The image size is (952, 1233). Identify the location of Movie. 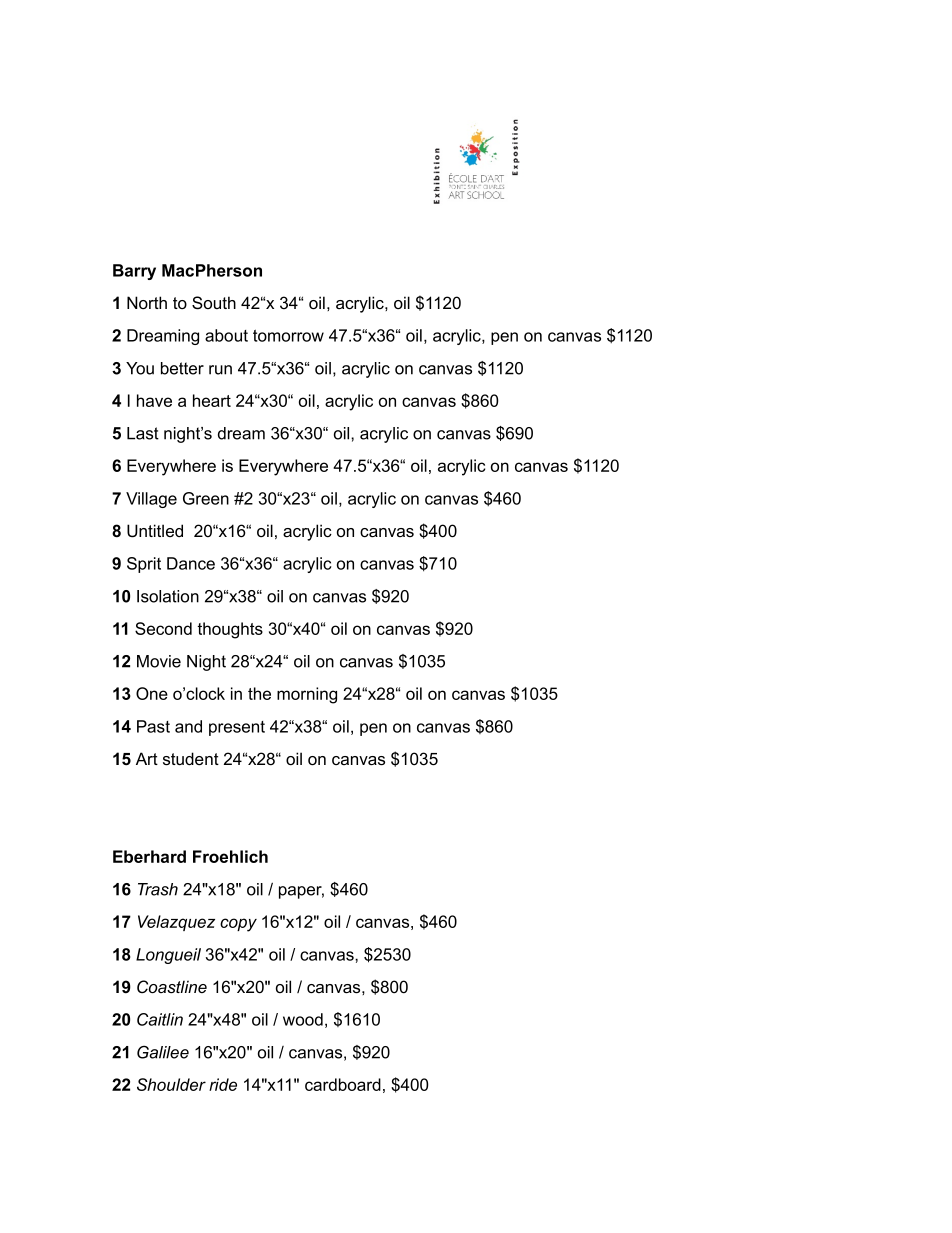
(159, 661).
